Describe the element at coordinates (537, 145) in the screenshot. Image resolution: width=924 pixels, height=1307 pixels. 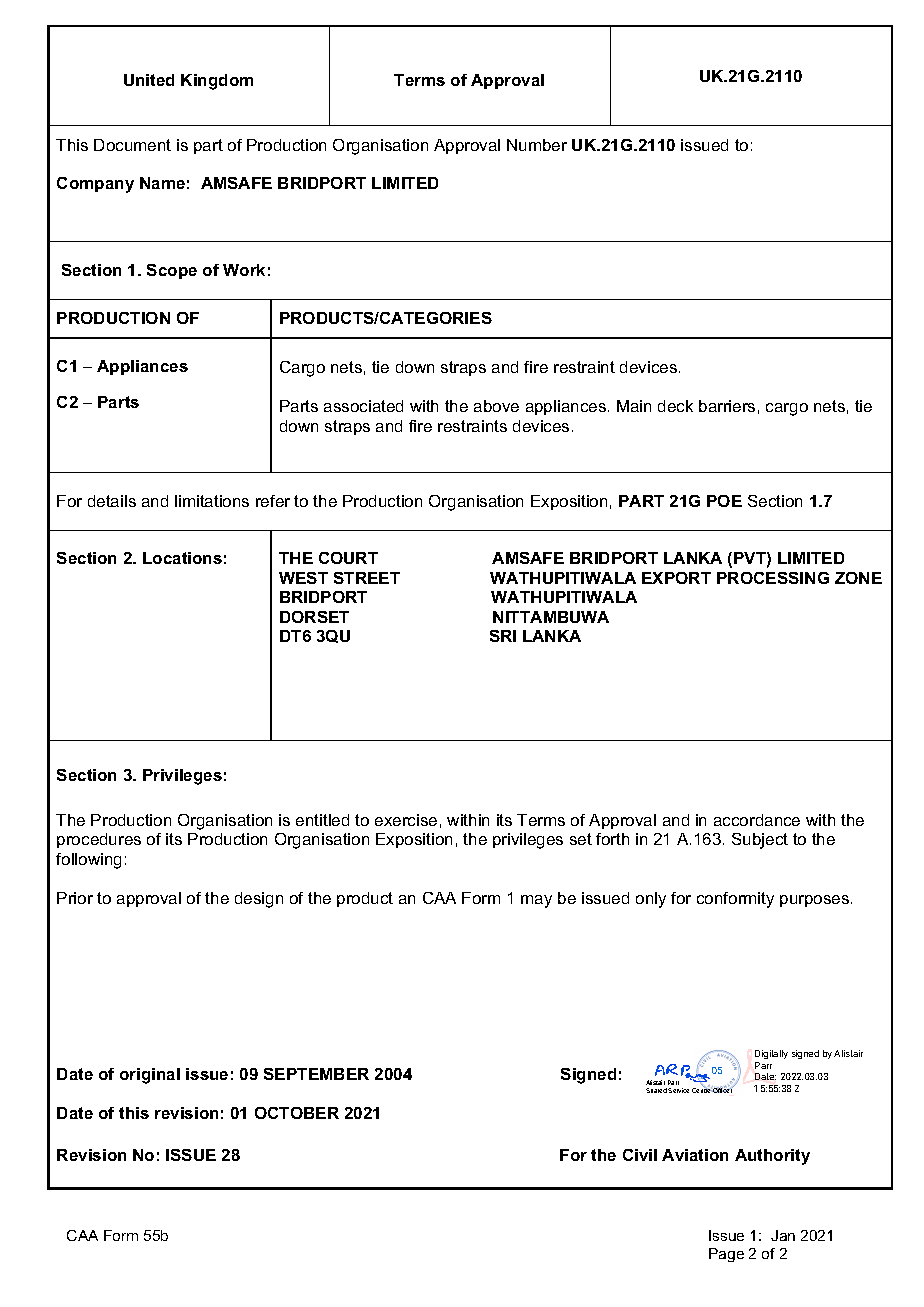
I see `Number` at that location.
